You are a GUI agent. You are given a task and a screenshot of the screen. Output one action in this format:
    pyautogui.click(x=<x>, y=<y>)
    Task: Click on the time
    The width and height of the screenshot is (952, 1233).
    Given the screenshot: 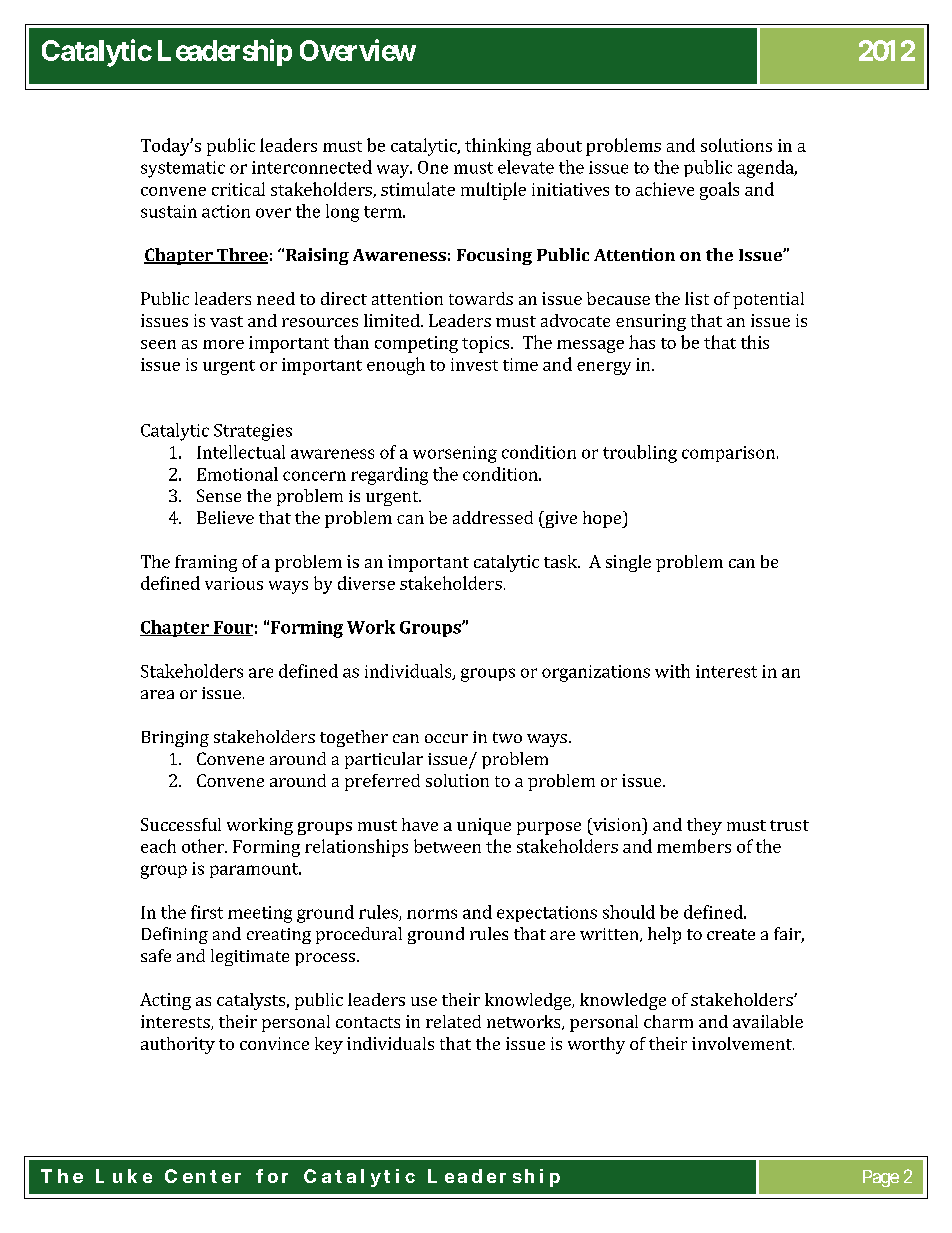 What is the action you would take?
    pyautogui.click(x=520, y=364)
